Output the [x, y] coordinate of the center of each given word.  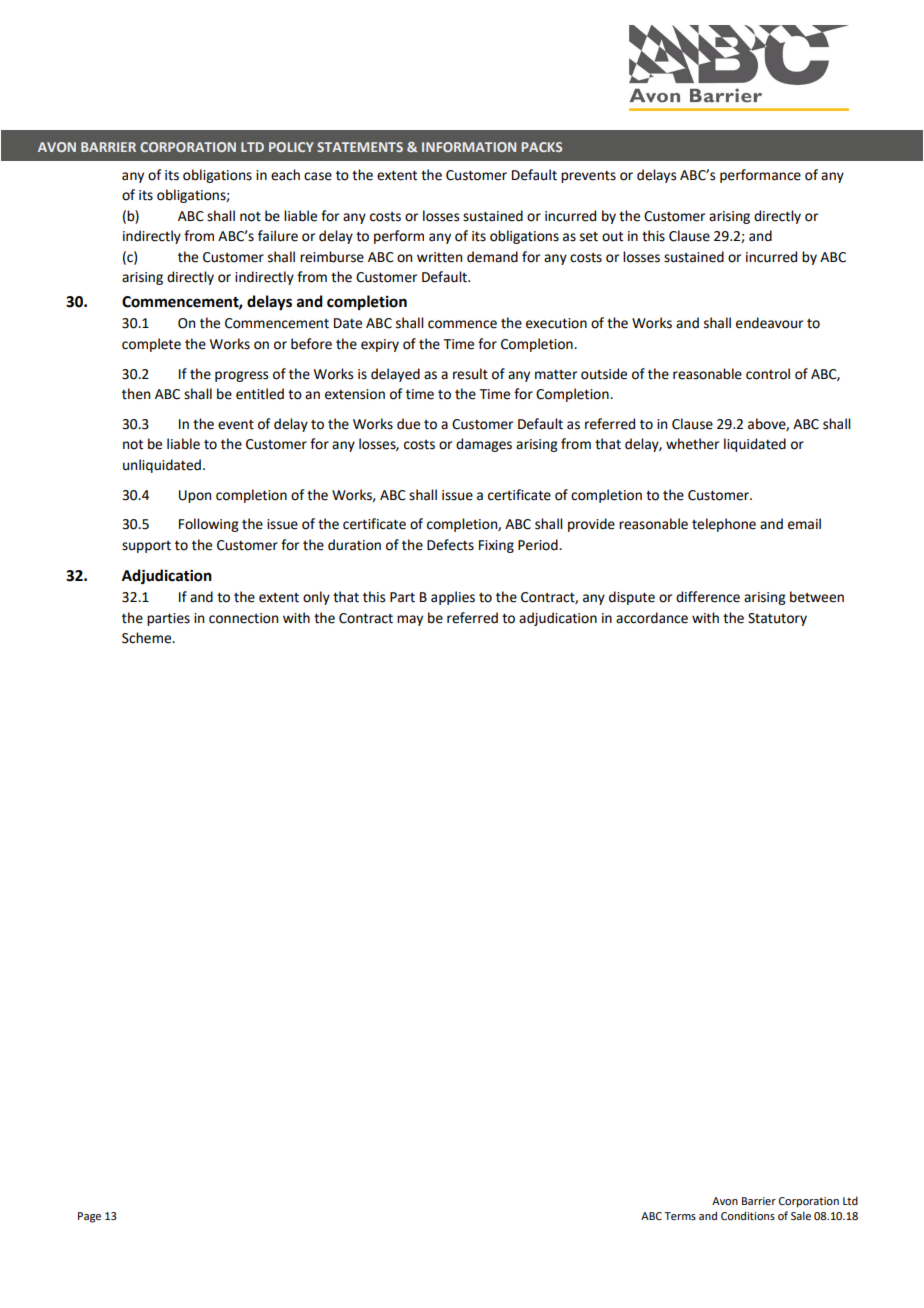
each [285, 175]
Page [89, 1217]
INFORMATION [469, 147]
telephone [724, 525]
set [589, 237]
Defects [450, 545]
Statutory [777, 619]
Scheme [148, 638]
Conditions [748, 1215]
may [410, 620]
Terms [680, 1216]
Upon [195, 496]
